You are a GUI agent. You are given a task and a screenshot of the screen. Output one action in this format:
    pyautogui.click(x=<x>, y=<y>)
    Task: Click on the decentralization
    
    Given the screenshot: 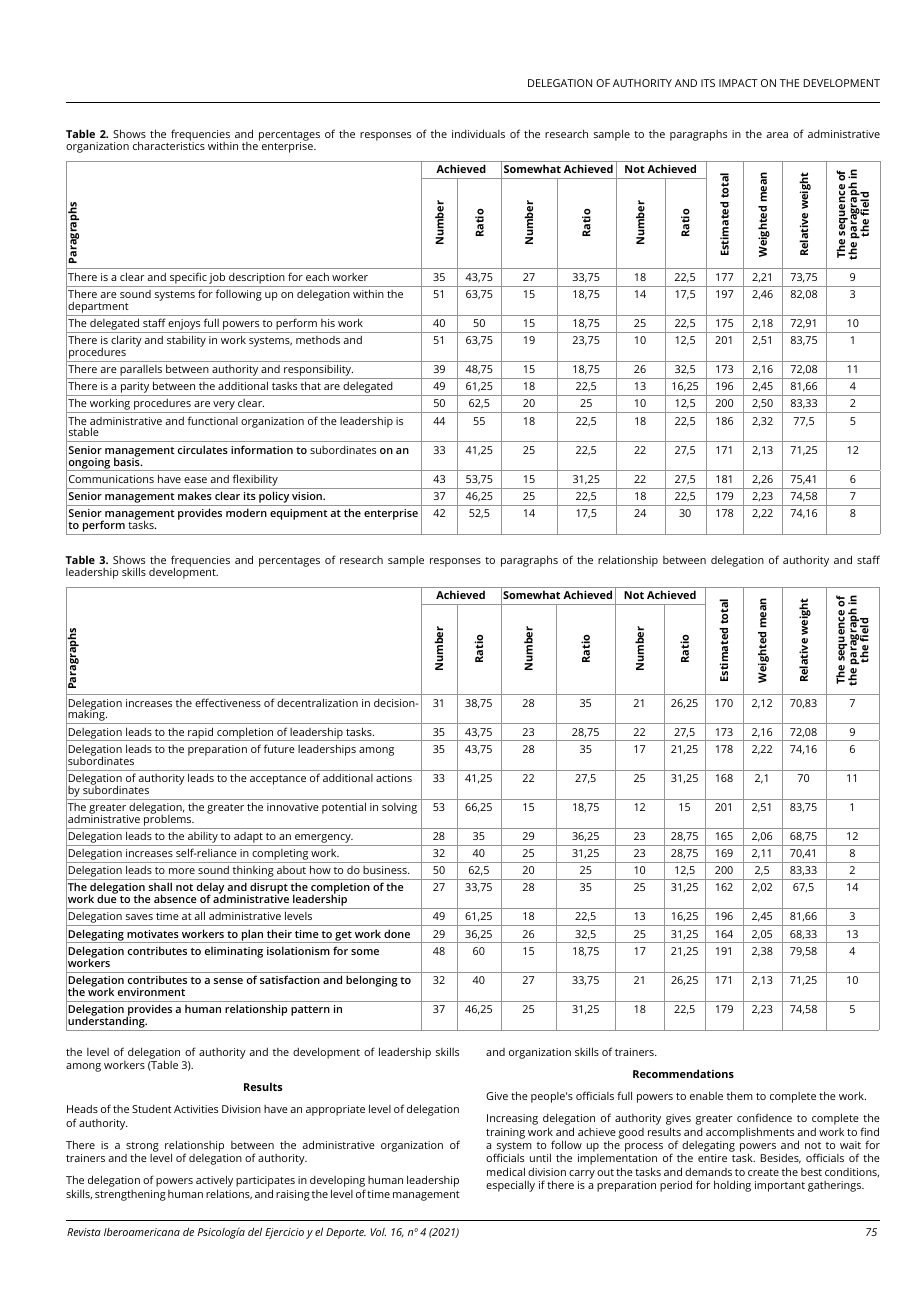 What is the action you would take?
    pyautogui.click(x=317, y=702)
